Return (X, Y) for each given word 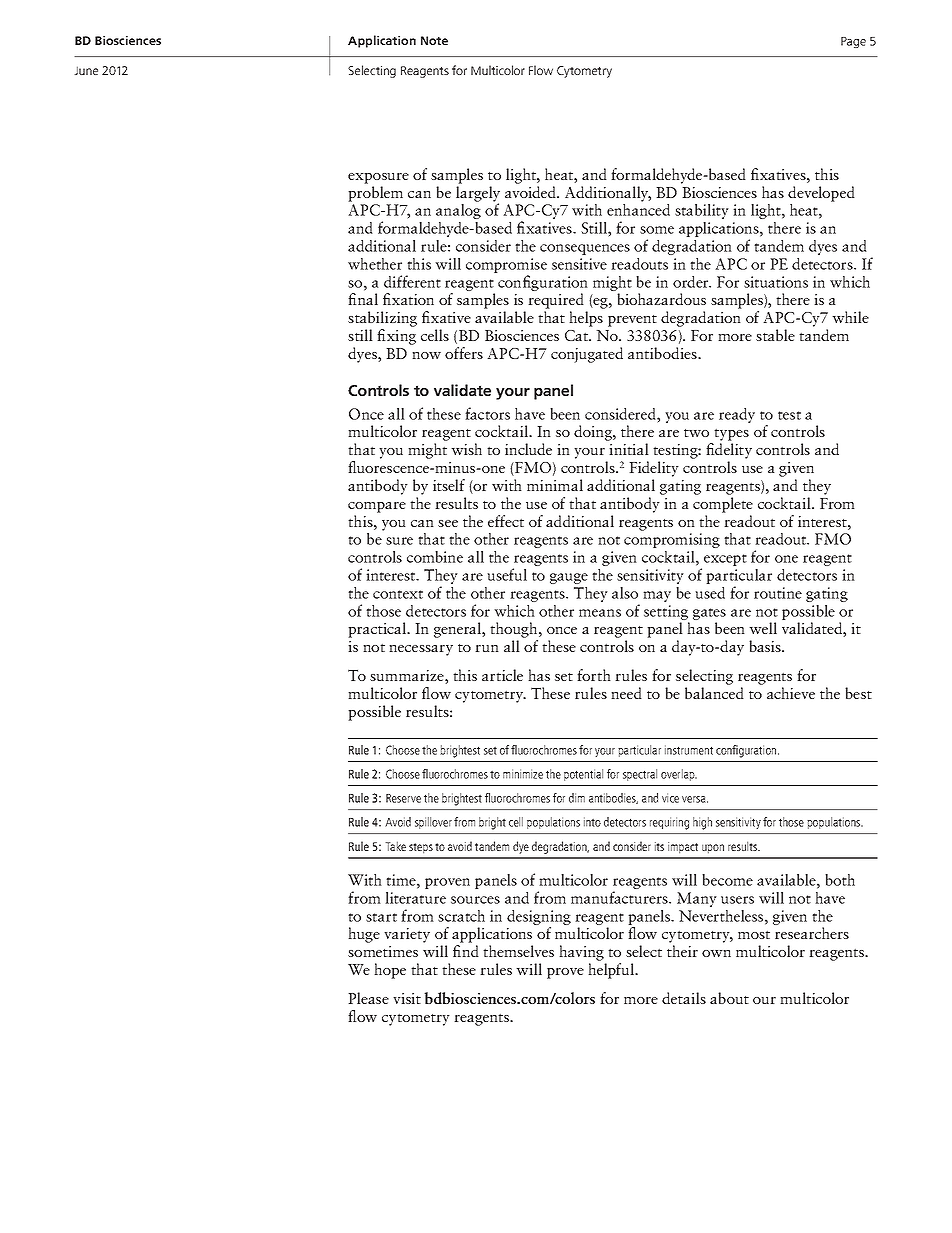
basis (766, 646)
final (363, 299)
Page (853, 42)
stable (775, 335)
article (502, 675)
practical (378, 630)
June (86, 70)
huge (364, 935)
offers (464, 353)
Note (434, 40)
